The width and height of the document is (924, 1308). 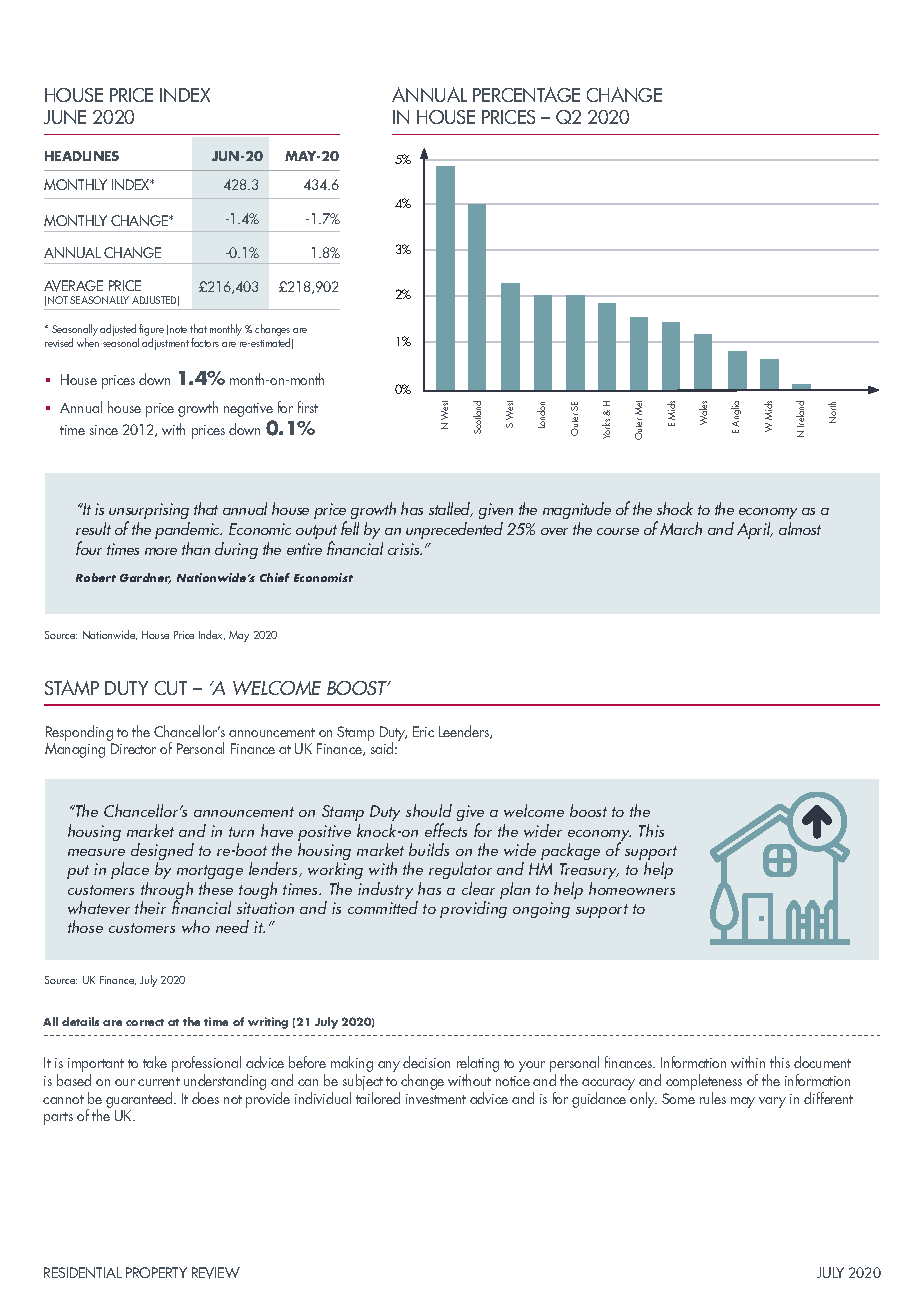 I want to click on April, so click(x=755, y=530).
